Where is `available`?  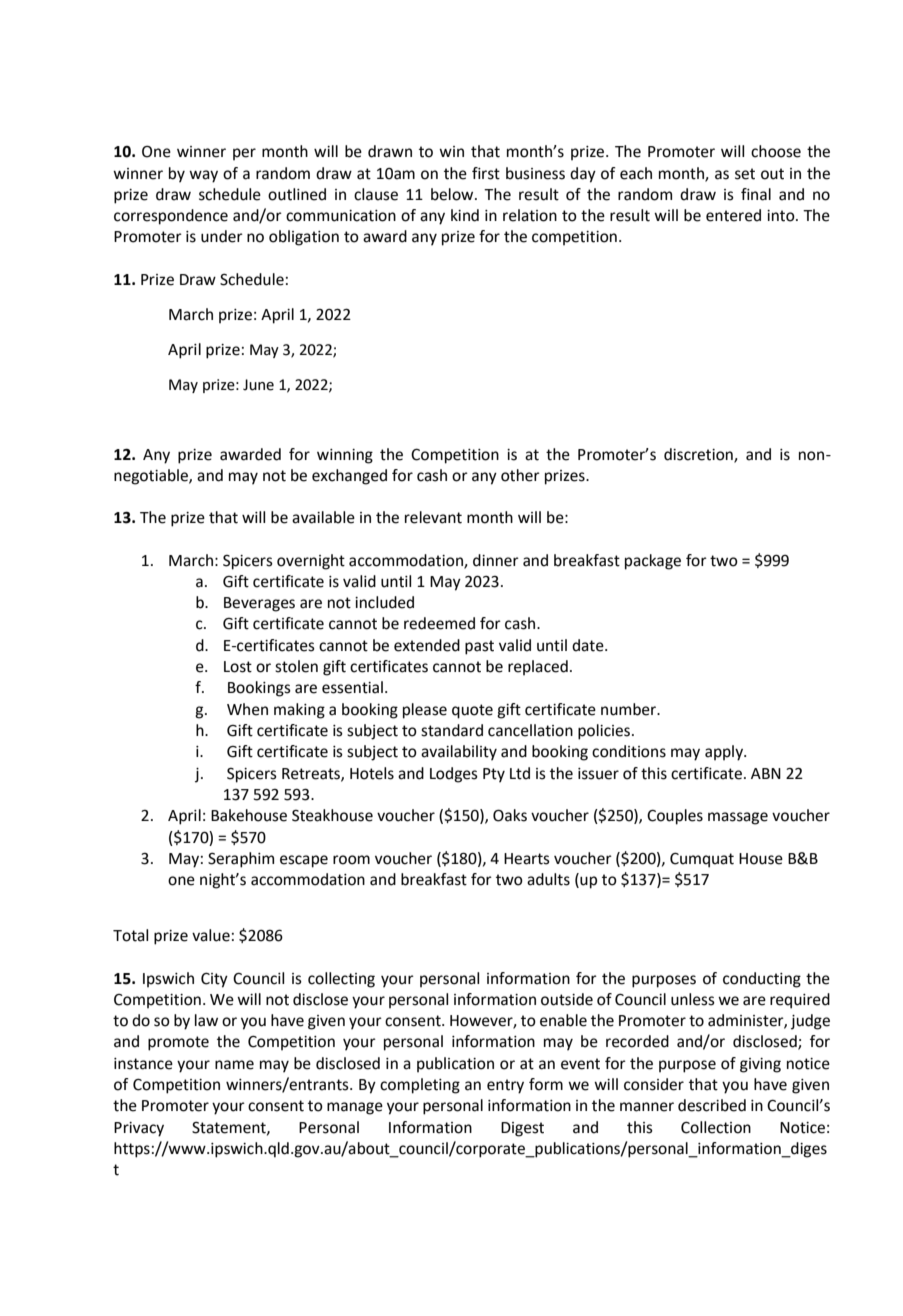 available is located at coordinates (323, 517).
